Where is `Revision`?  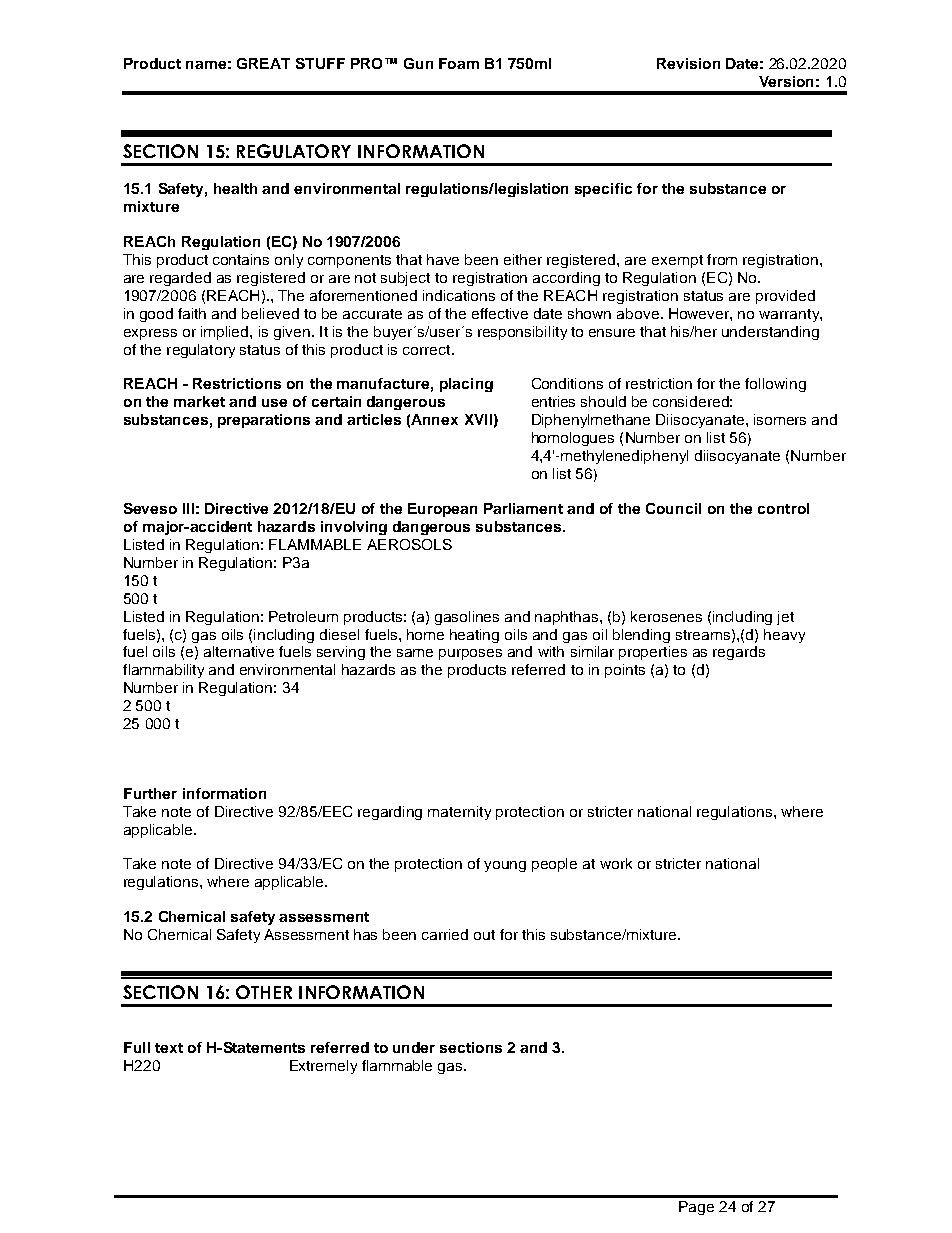
Revision is located at coordinates (688, 63).
